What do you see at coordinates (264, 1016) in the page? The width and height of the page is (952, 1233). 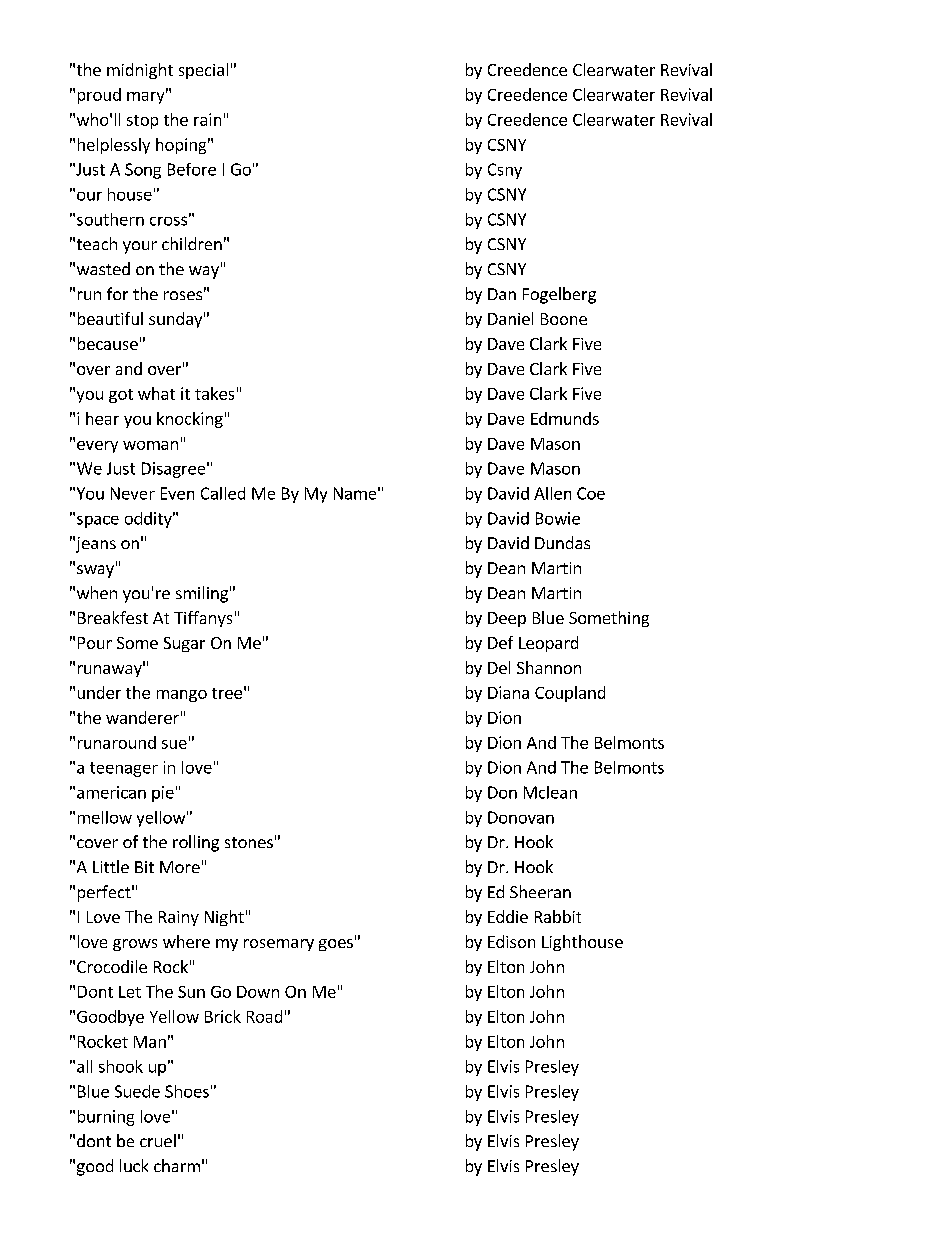 I see `Road` at bounding box center [264, 1016].
